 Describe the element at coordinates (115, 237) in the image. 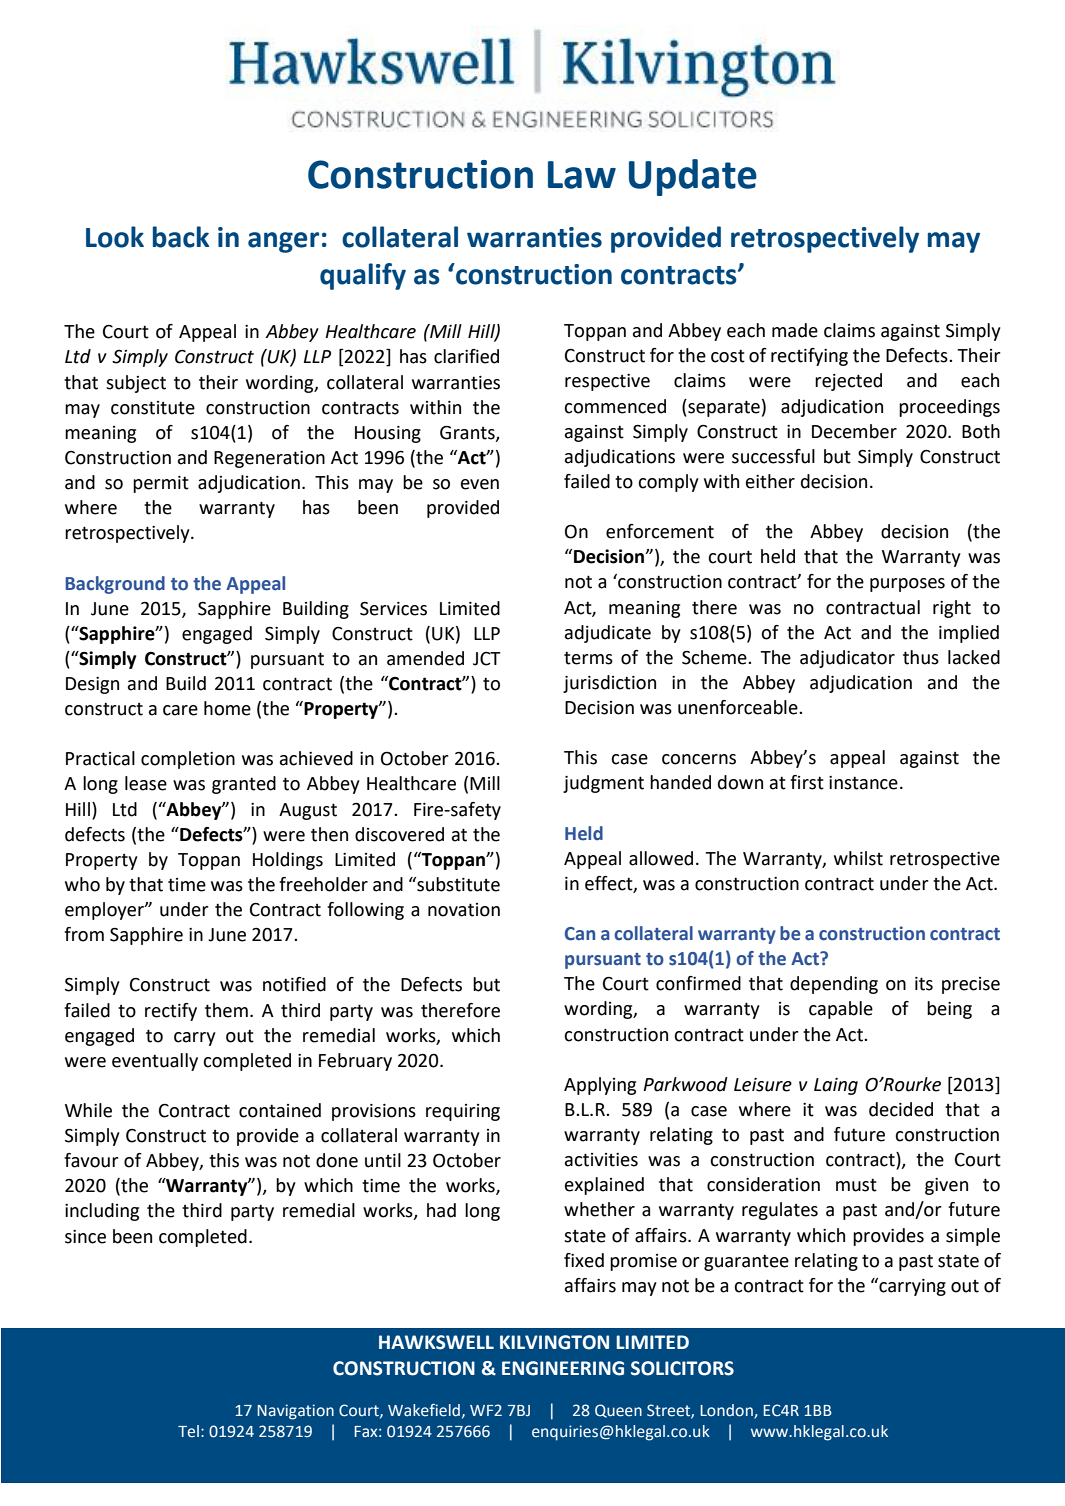

I see `Look` at that location.
